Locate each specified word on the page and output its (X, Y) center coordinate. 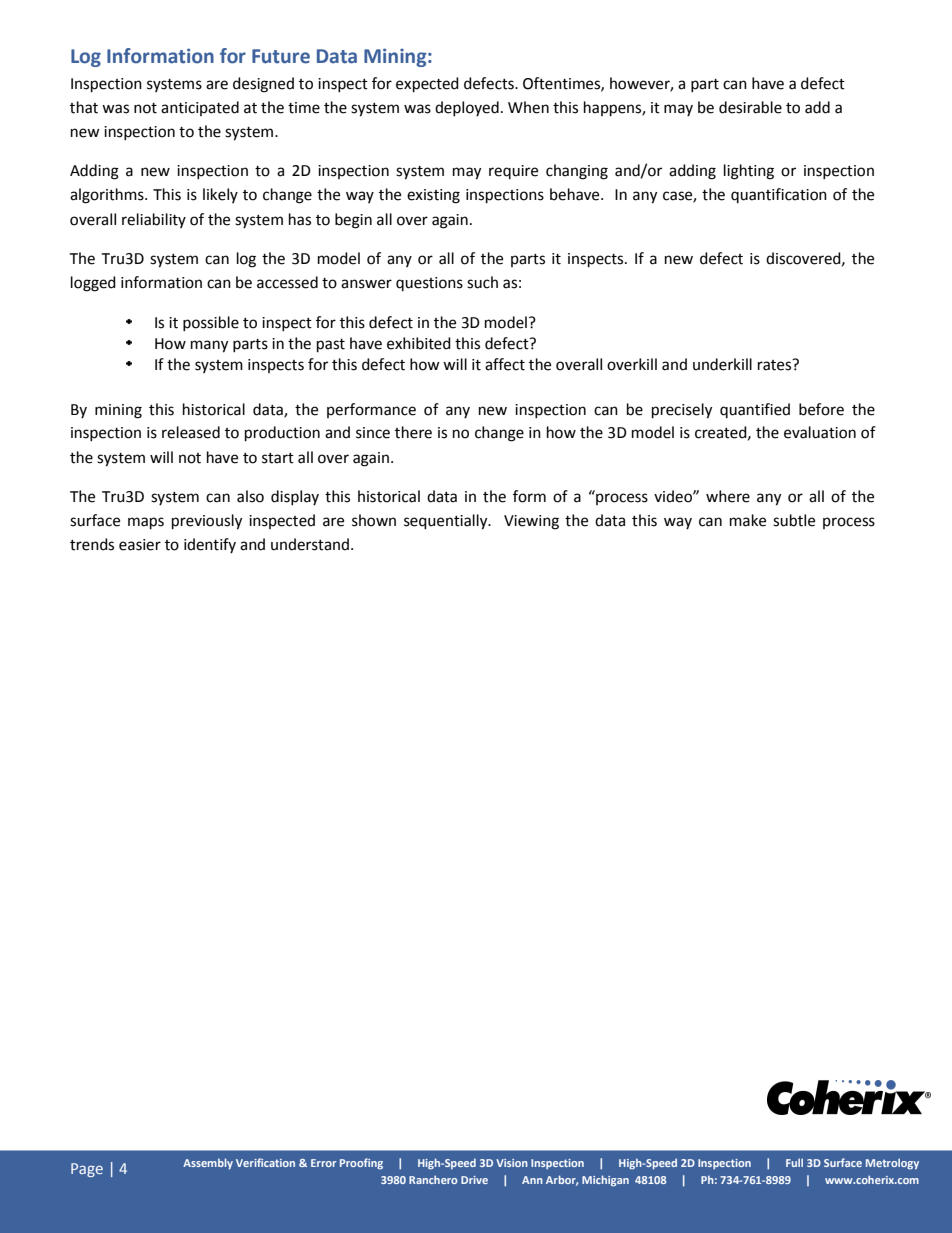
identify (210, 545)
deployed (467, 108)
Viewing (531, 522)
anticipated (200, 108)
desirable (750, 107)
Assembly (208, 1164)
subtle (794, 520)
